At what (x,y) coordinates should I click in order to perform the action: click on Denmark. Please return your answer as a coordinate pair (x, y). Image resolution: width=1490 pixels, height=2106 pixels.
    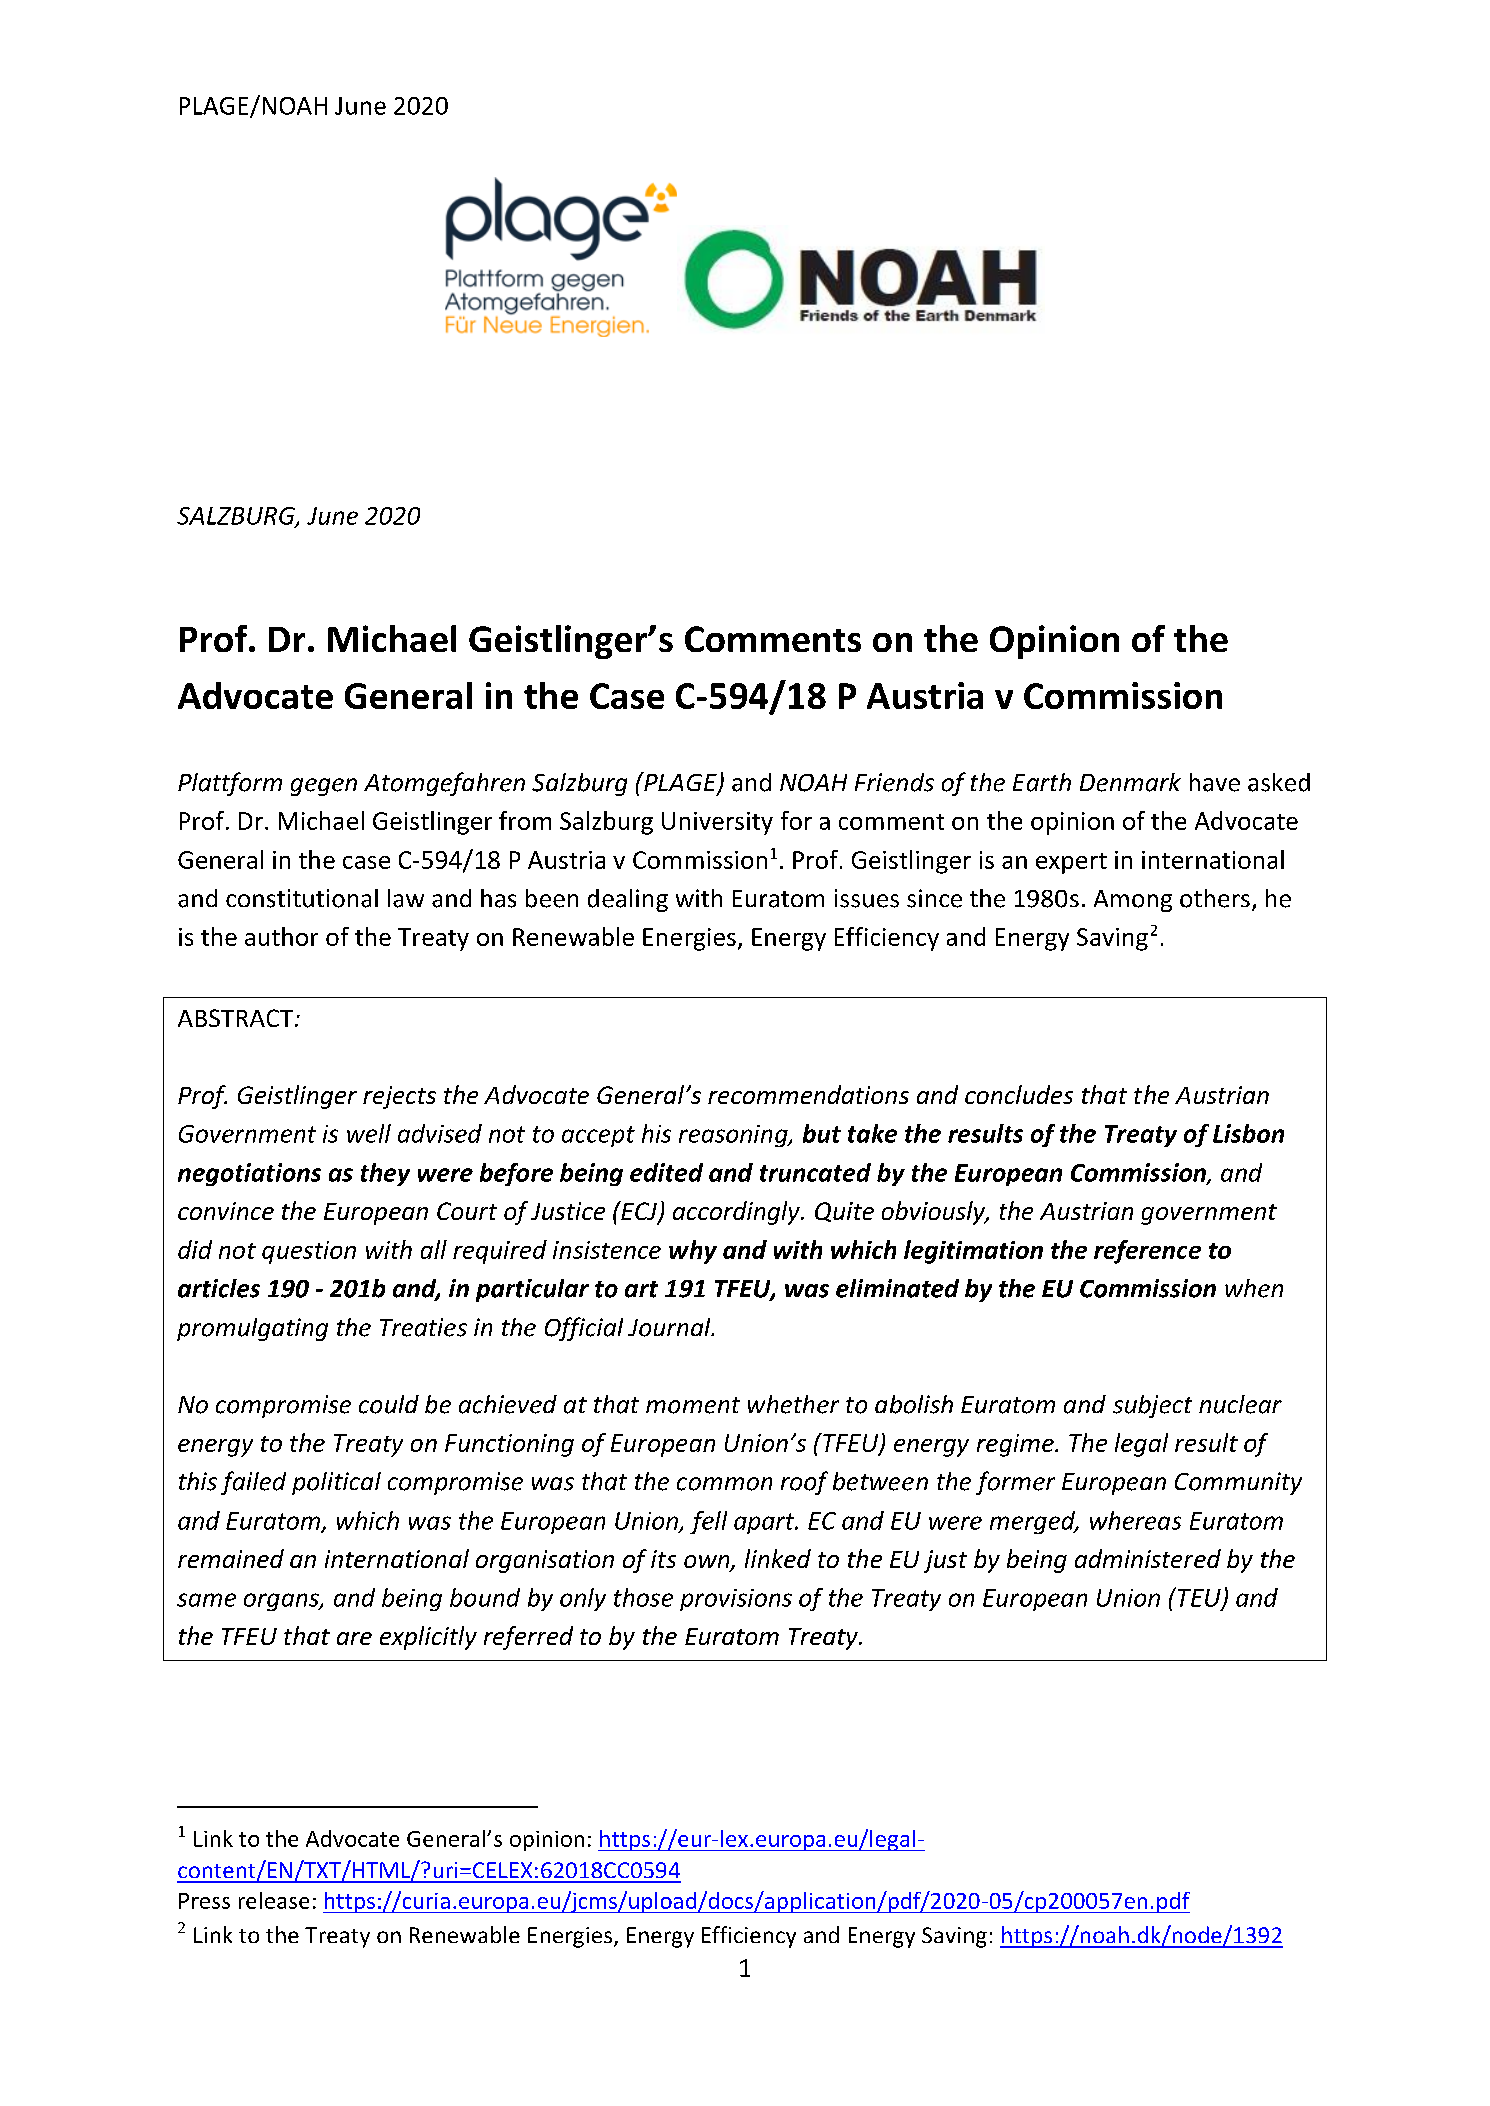
    Looking at the image, I should click on (1130, 782).
